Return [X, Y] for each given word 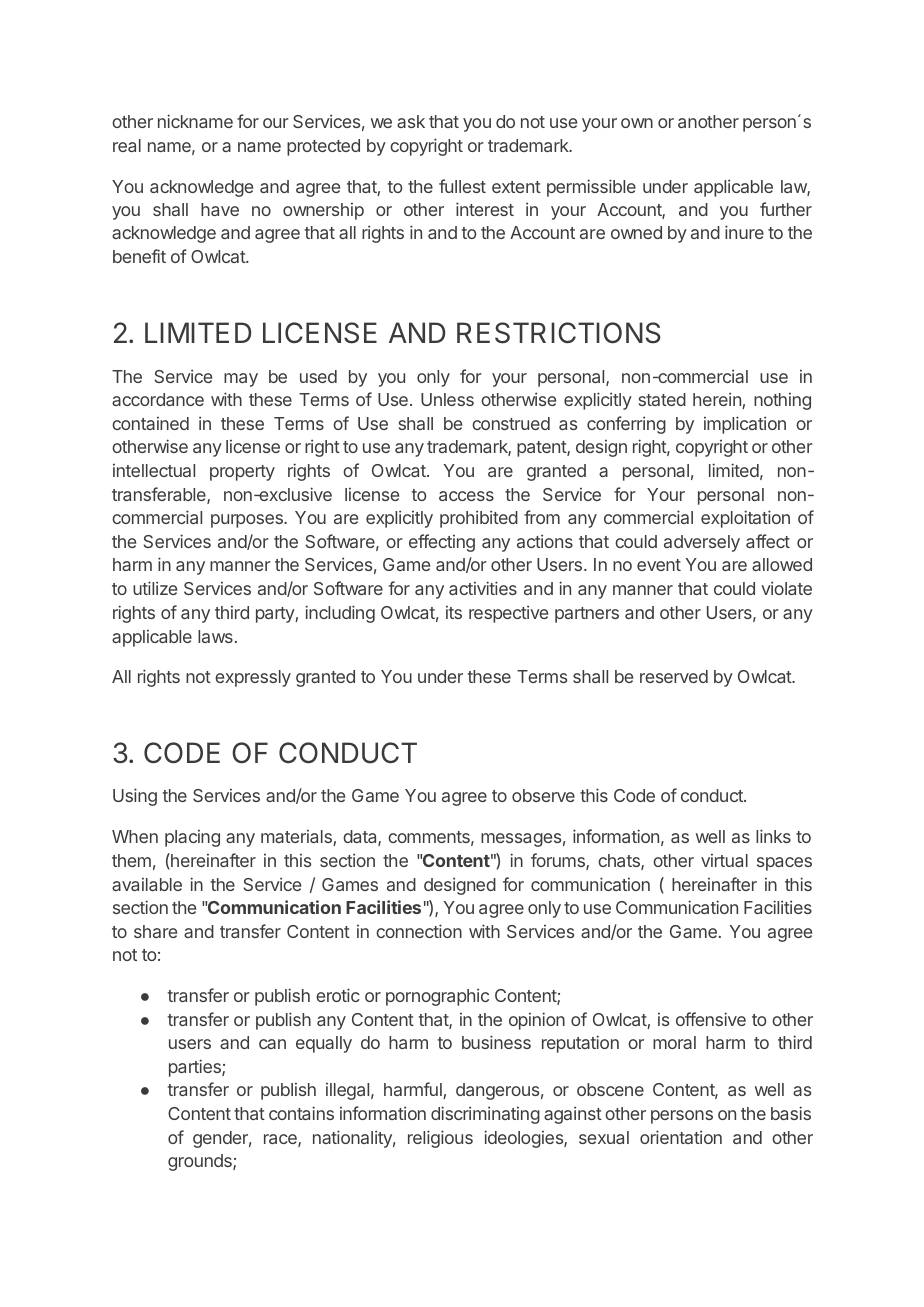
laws [215, 636]
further [786, 209]
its [454, 612]
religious [440, 1139]
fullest [462, 186]
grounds [201, 1162]
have [220, 209]
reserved [674, 676]
